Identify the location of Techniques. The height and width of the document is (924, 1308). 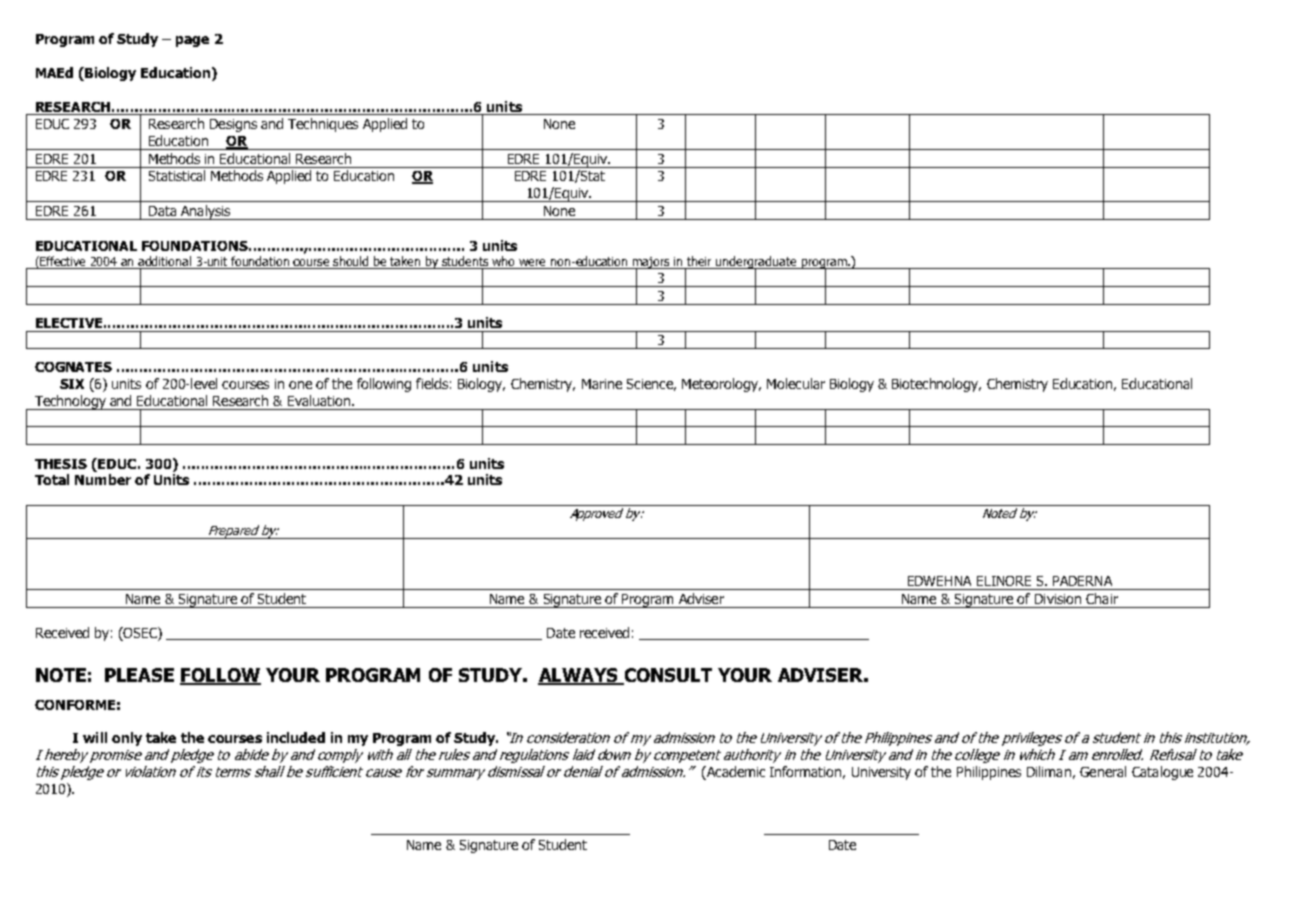
(323, 125).
